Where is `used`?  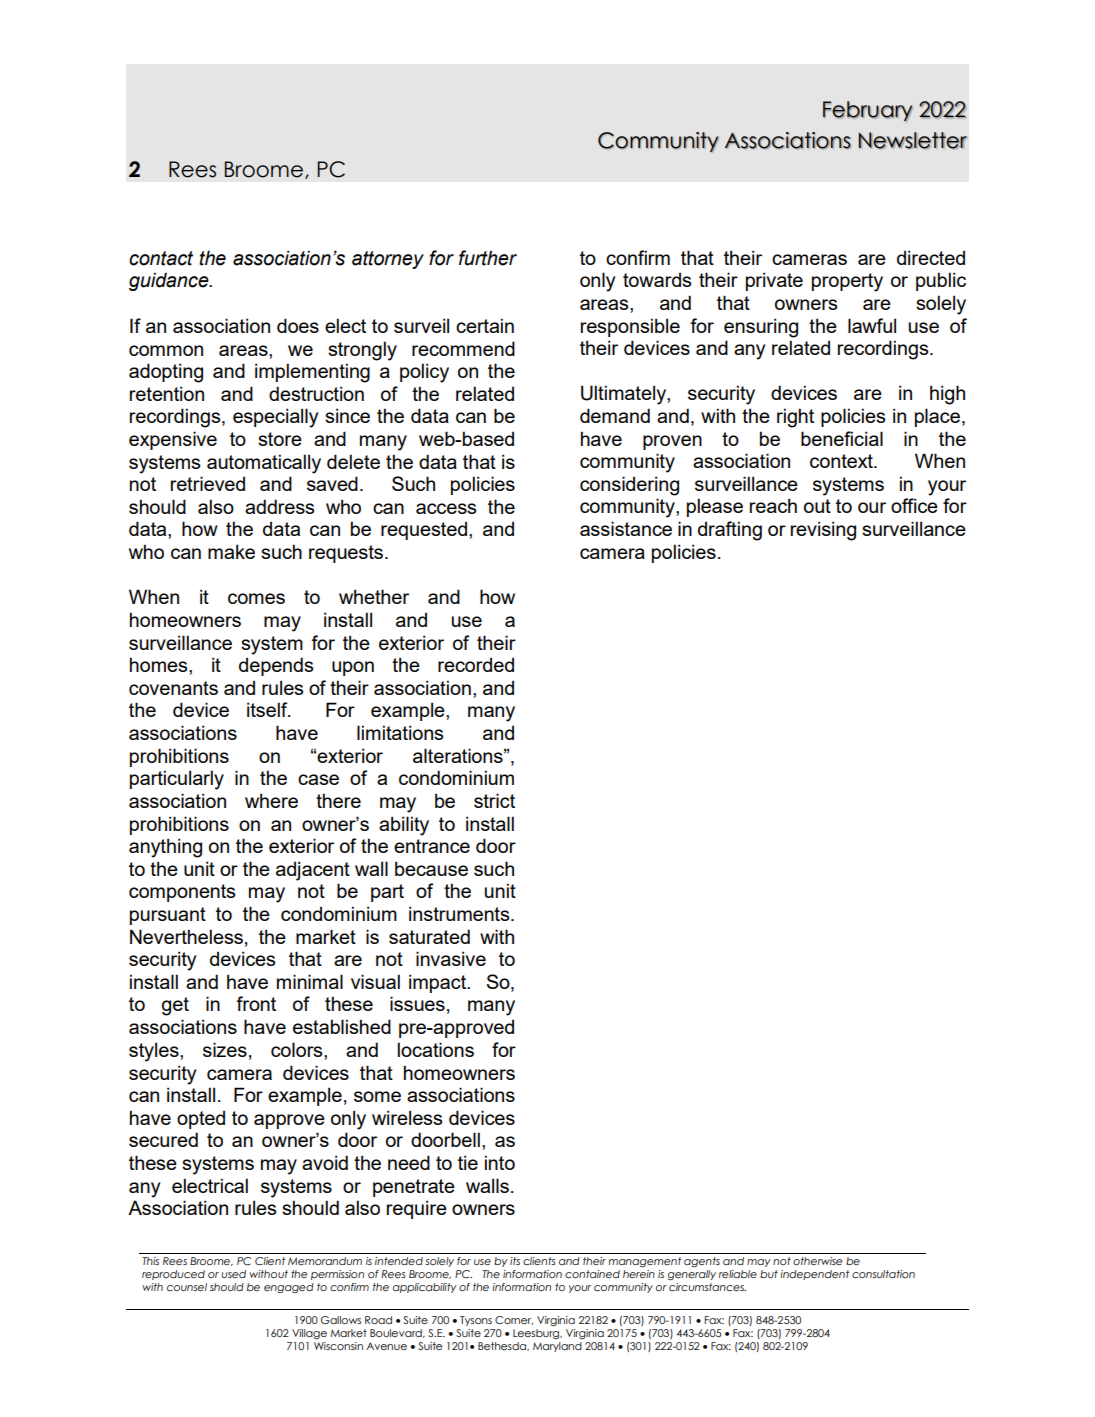 used is located at coordinates (234, 1274).
